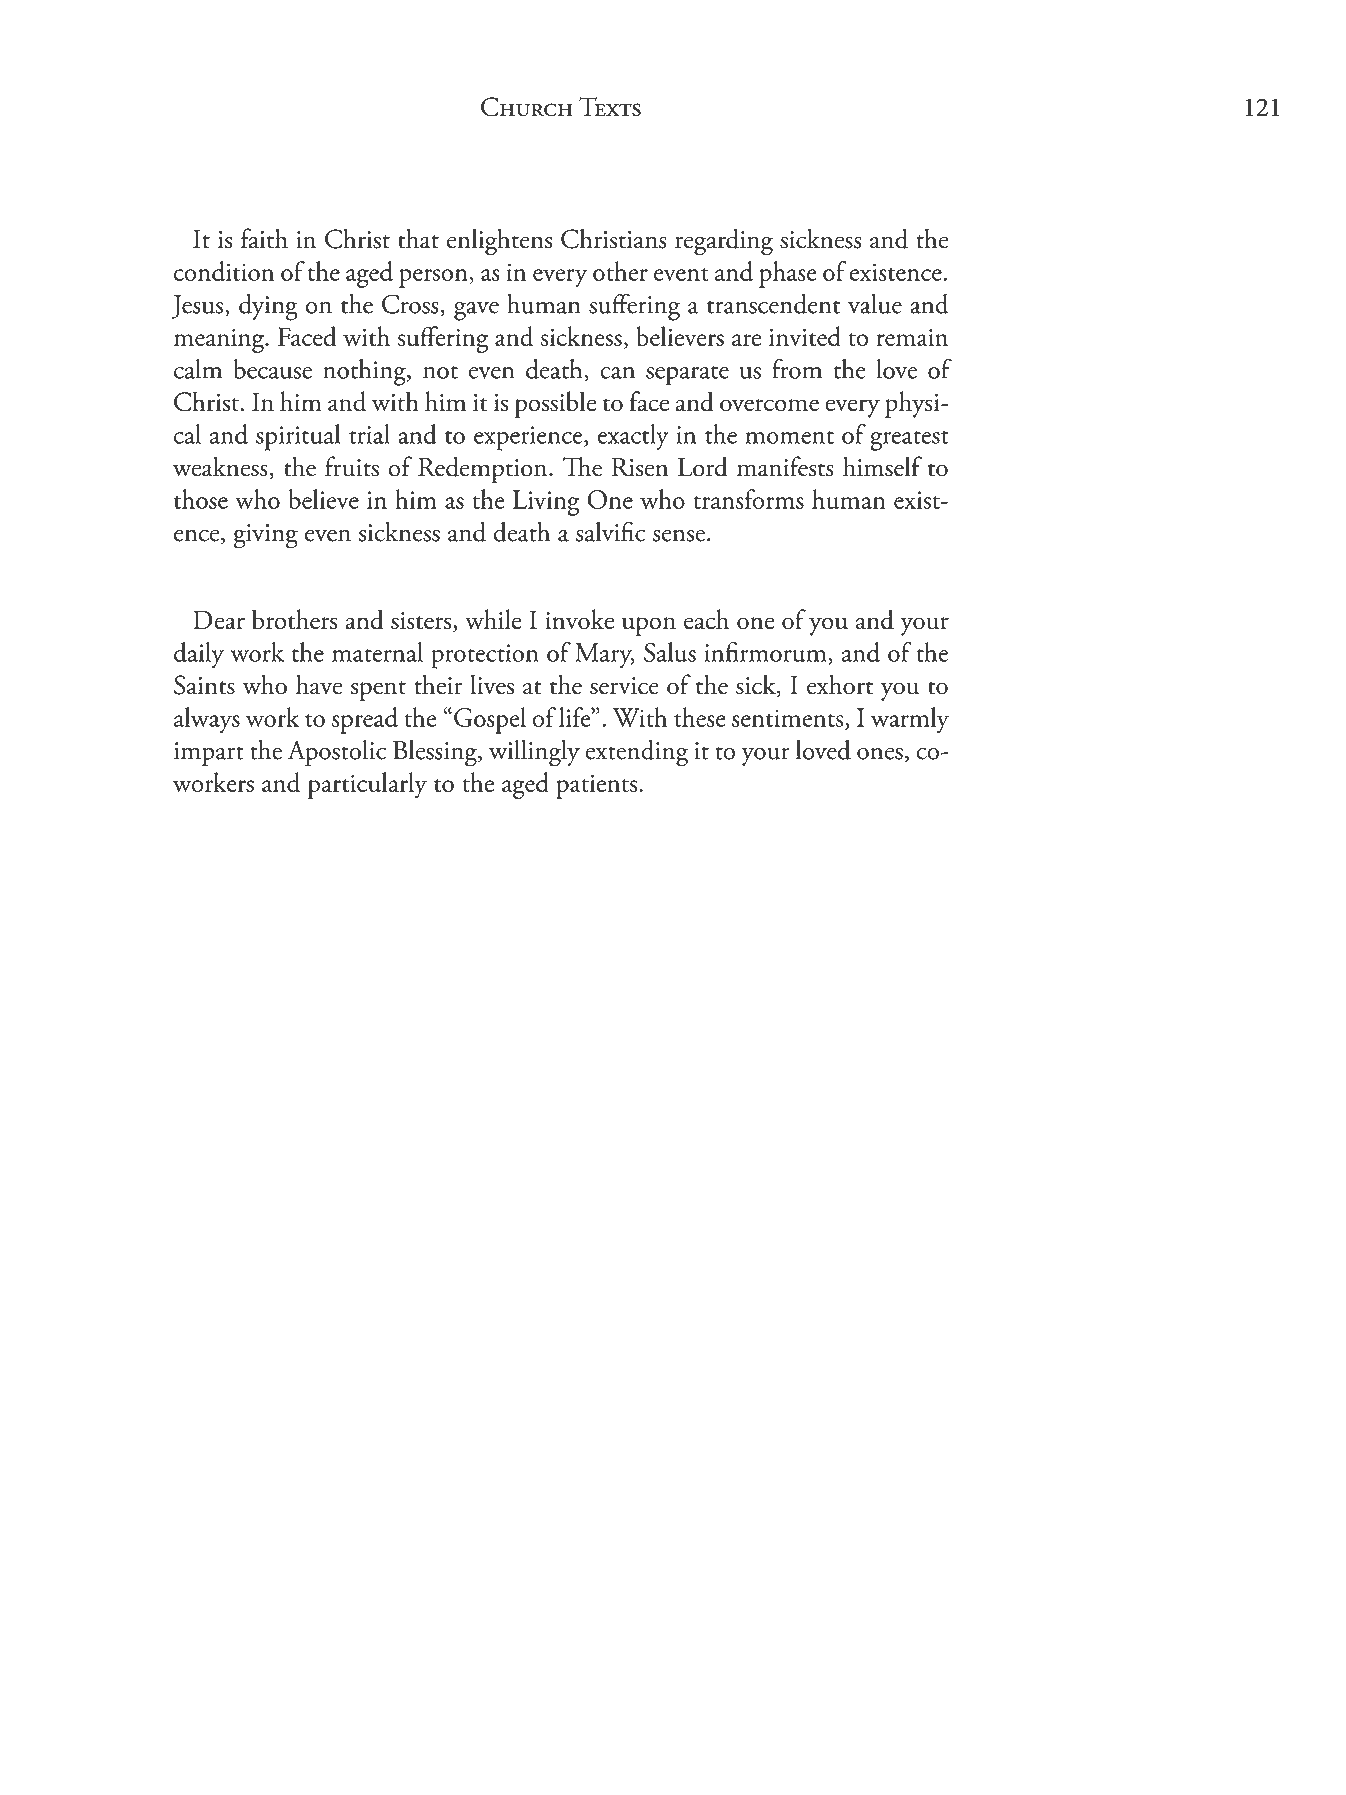 The width and height of the screenshot is (1346, 1795). Describe the element at coordinates (224, 271) in the screenshot. I see `condition` at that location.
